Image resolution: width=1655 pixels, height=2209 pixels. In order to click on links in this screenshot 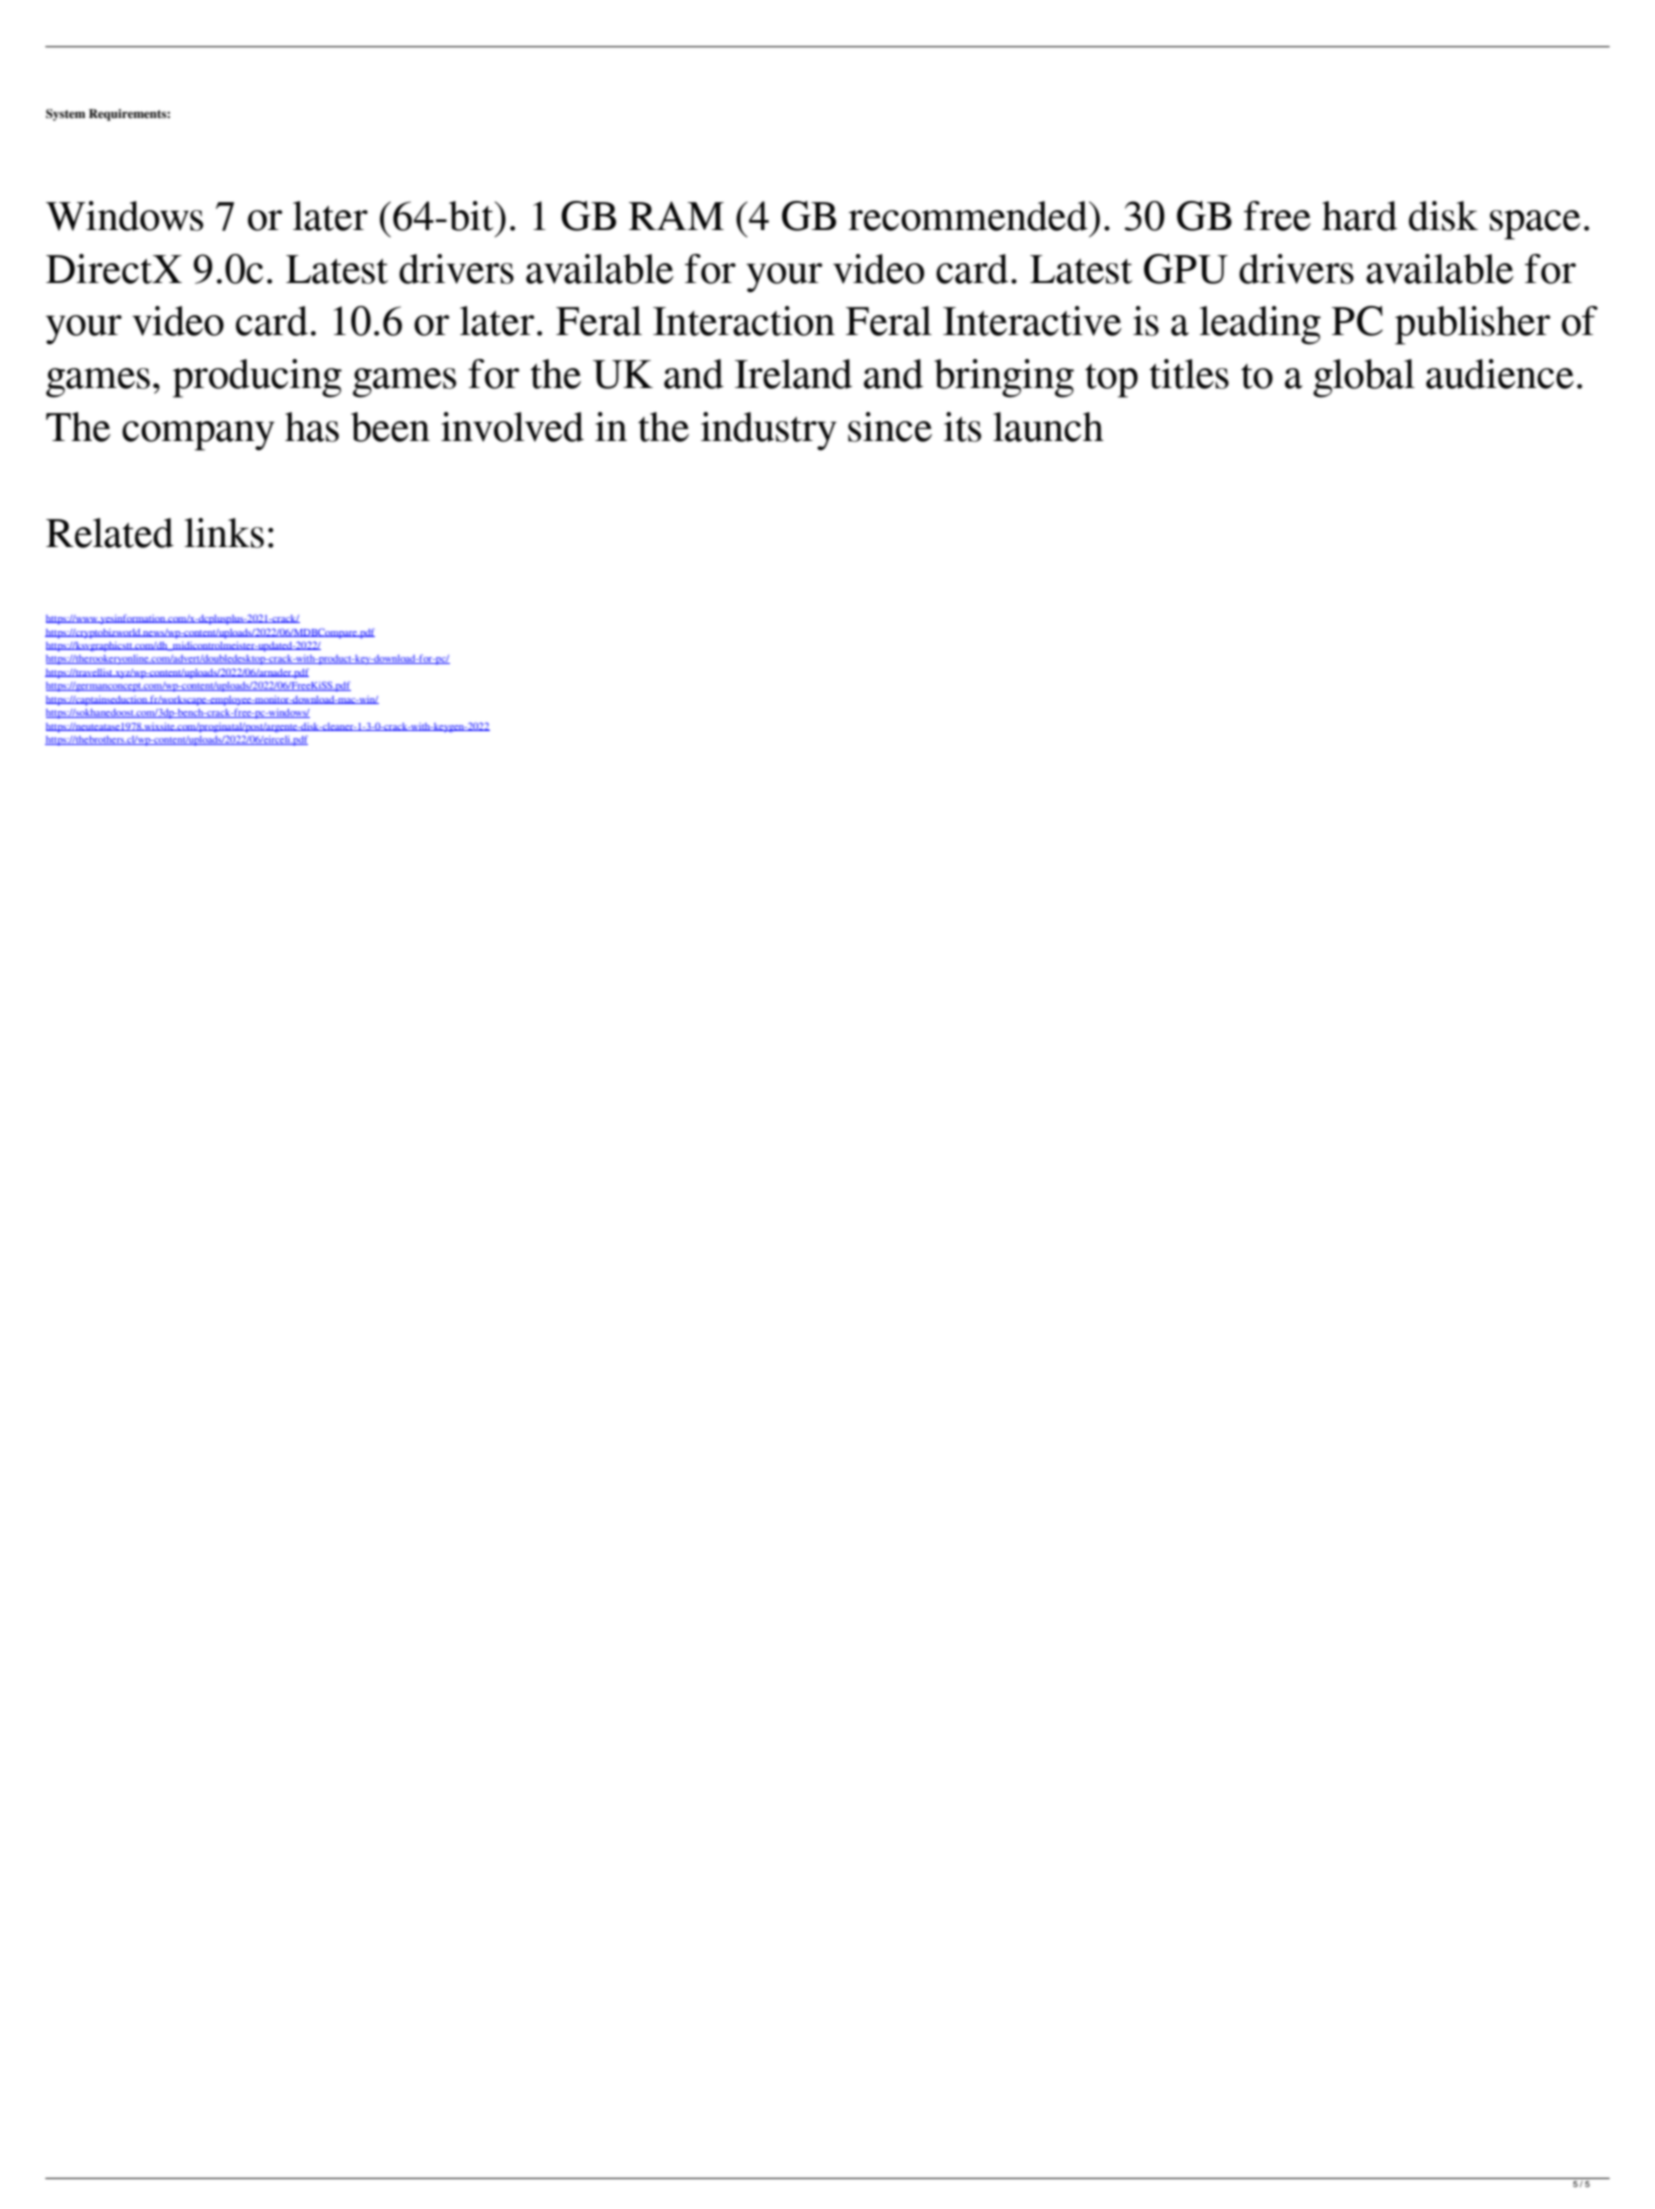, I will do `click(224, 533)`.
